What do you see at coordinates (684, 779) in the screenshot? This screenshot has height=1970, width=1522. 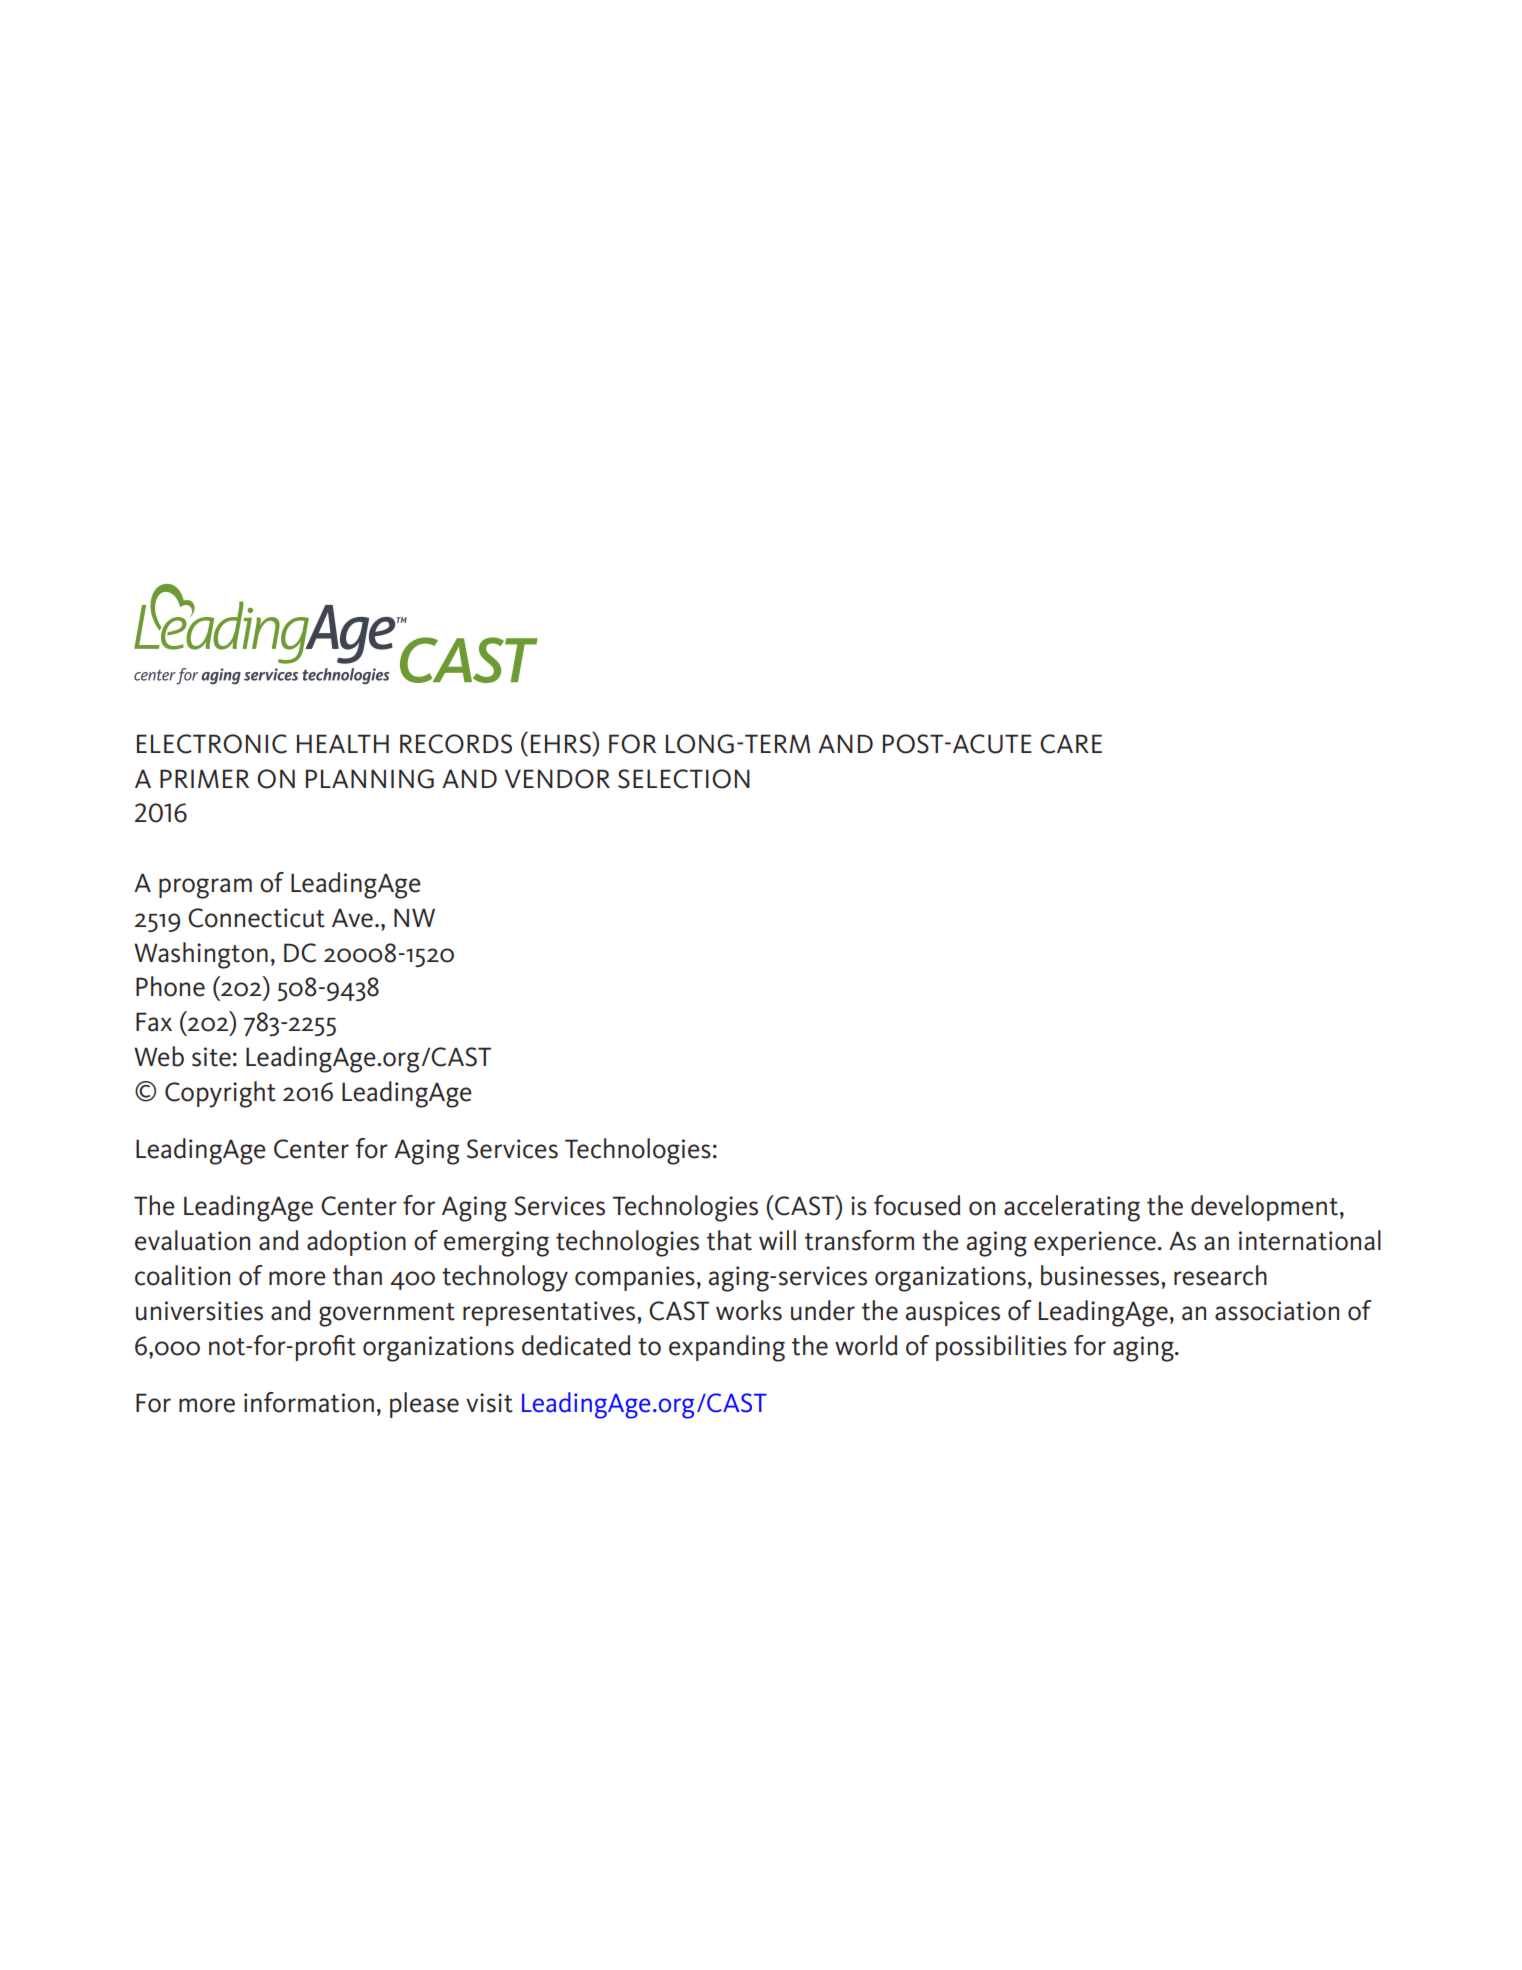 I see `SELECTION` at bounding box center [684, 779].
